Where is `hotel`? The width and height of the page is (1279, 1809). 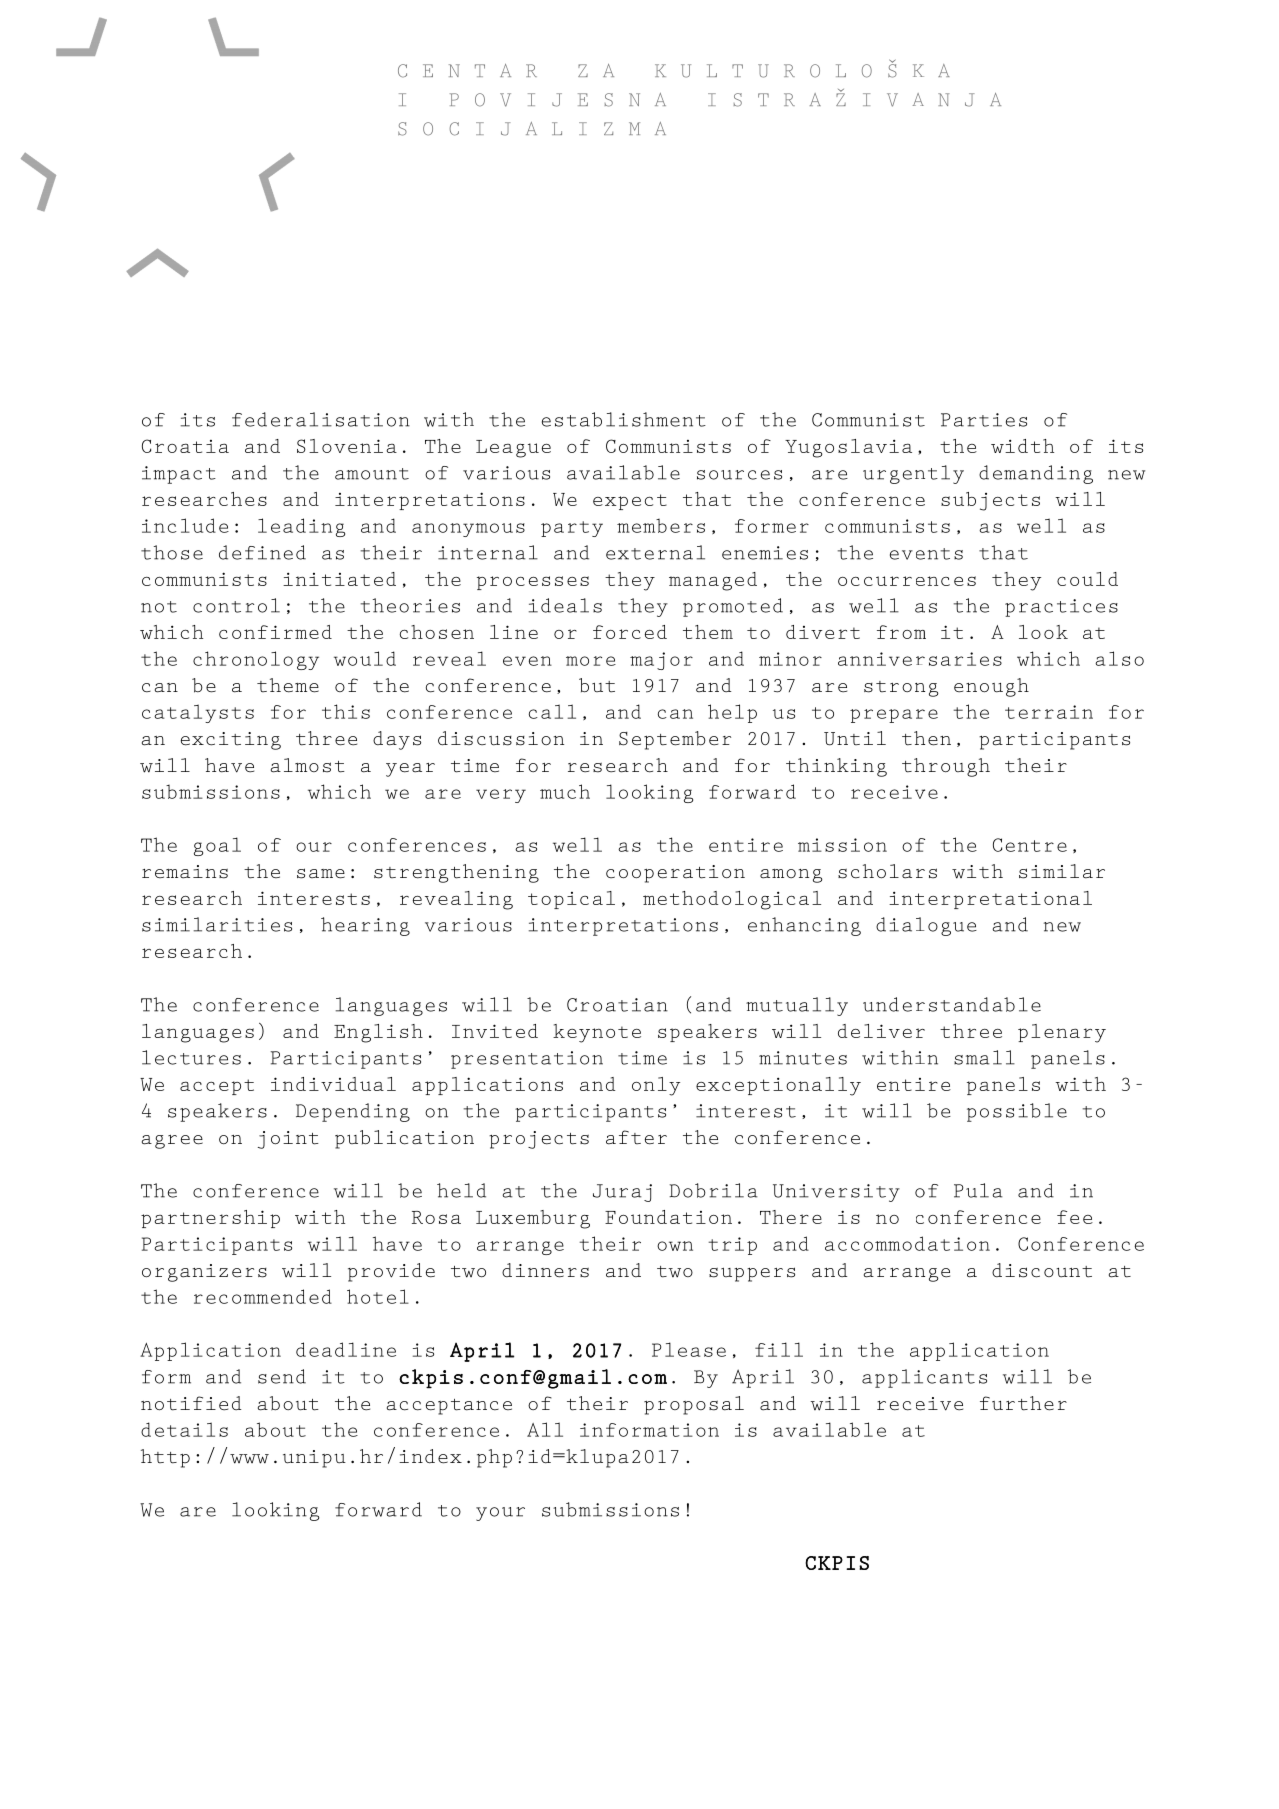
hotel is located at coordinates (378, 1296).
